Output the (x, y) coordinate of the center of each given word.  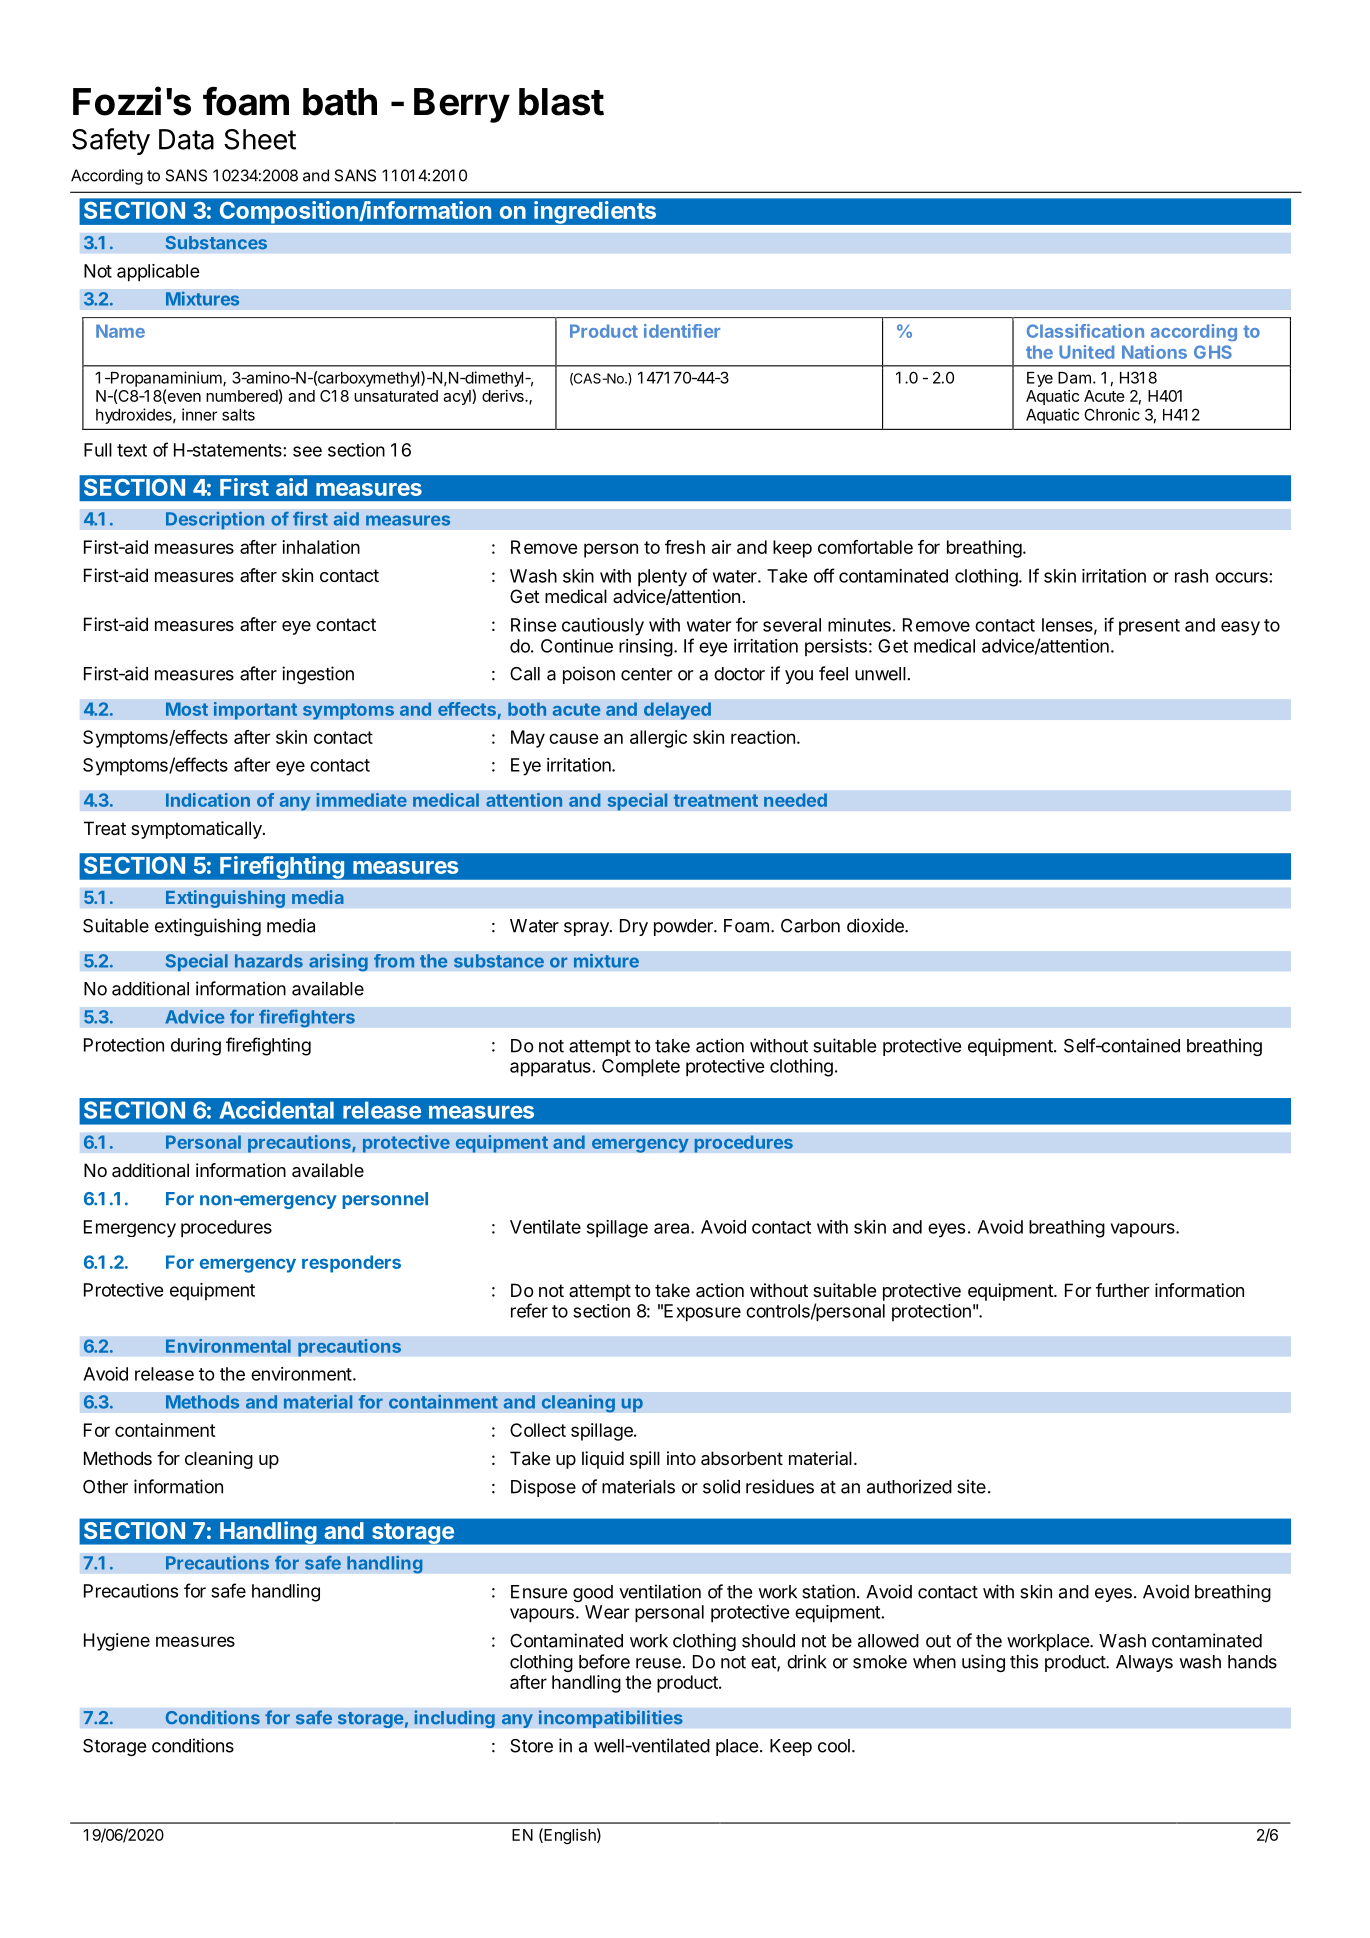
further (1123, 1290)
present (1149, 627)
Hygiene (117, 1642)
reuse (658, 1663)
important (255, 710)
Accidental (276, 1110)
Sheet (260, 139)
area (673, 1228)
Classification (1085, 331)
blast (561, 102)
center (646, 674)
